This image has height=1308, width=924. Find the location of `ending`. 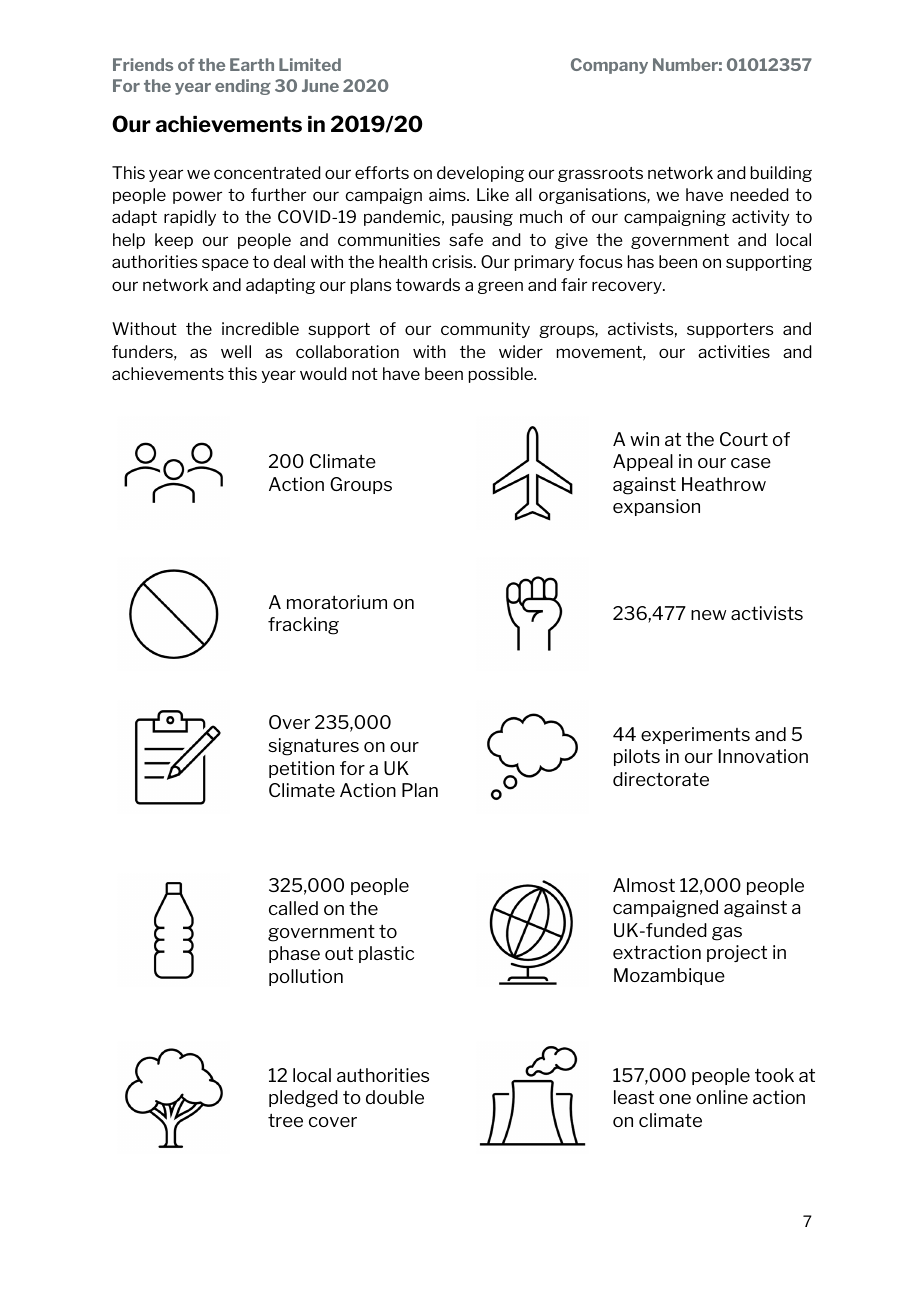

ending is located at coordinates (243, 87).
